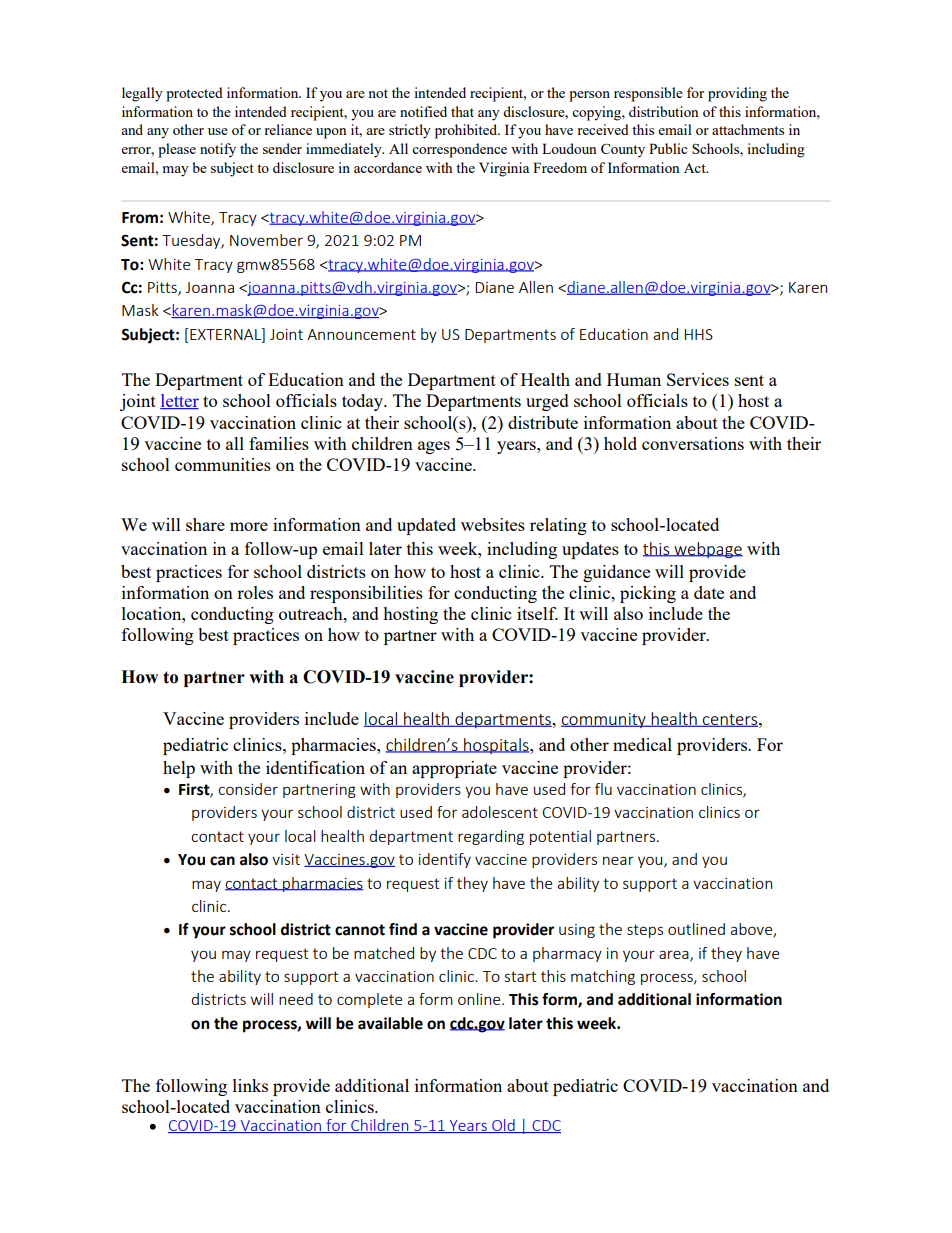  I want to click on distribution, so click(664, 111).
